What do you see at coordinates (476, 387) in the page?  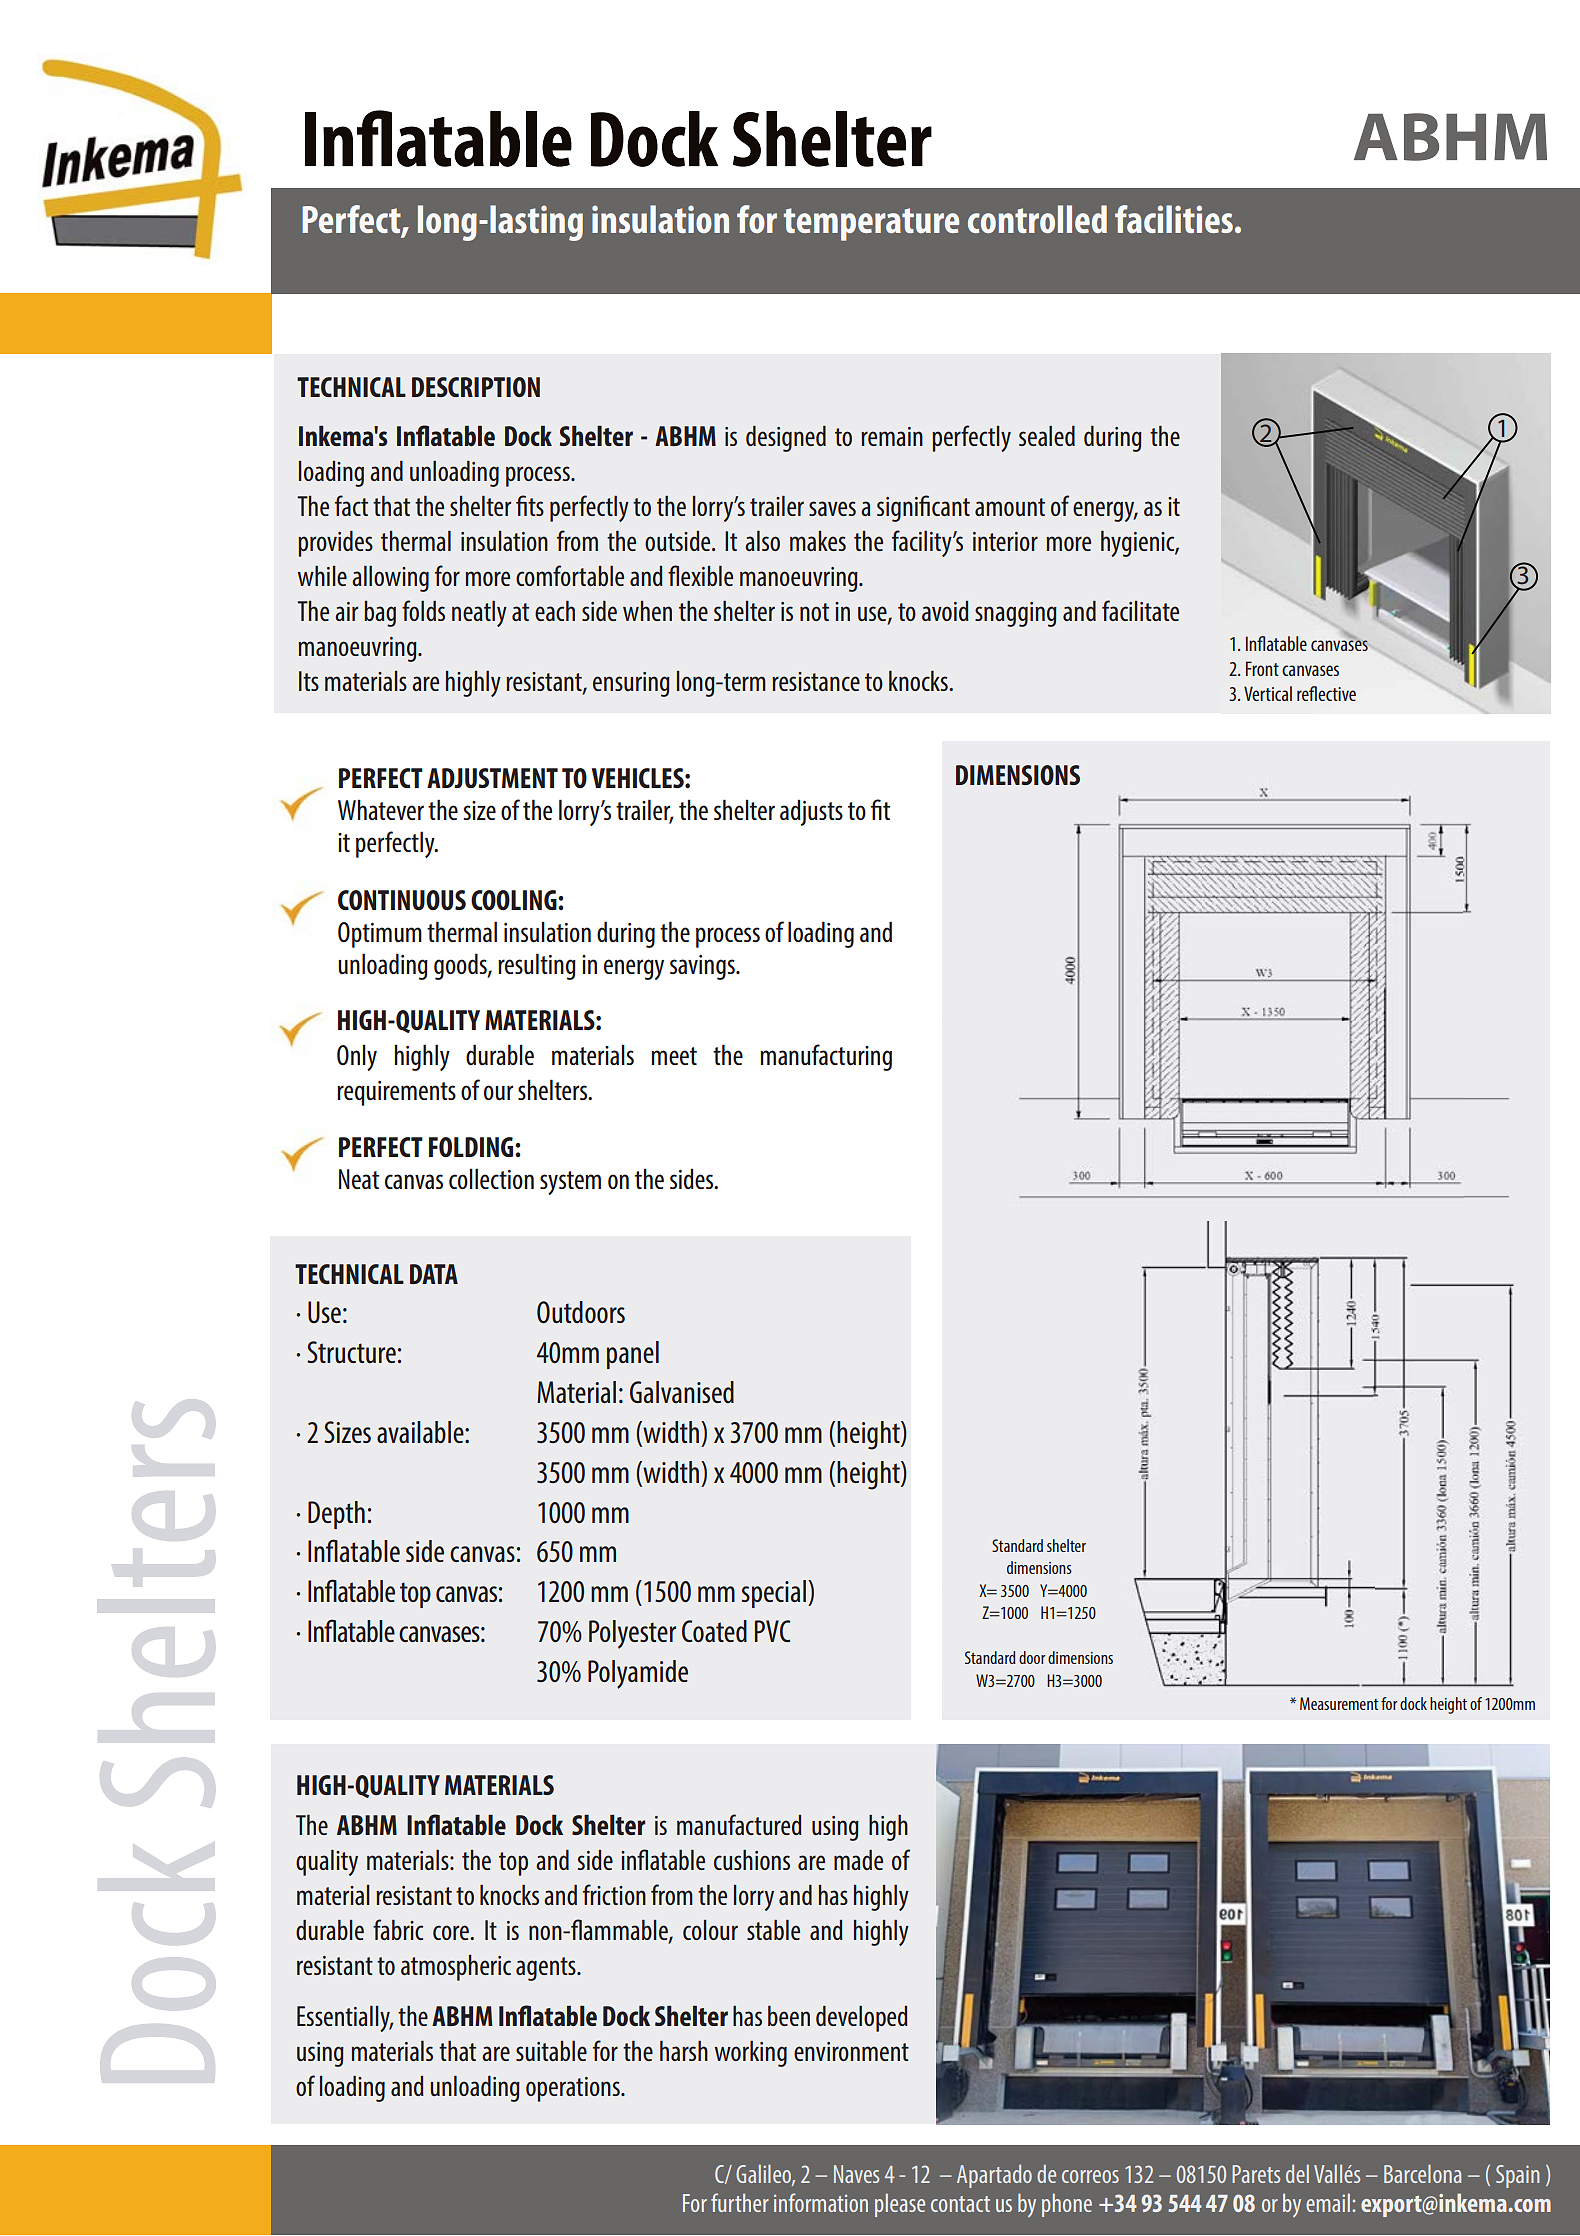 I see `DESCRIPTION` at bounding box center [476, 387].
